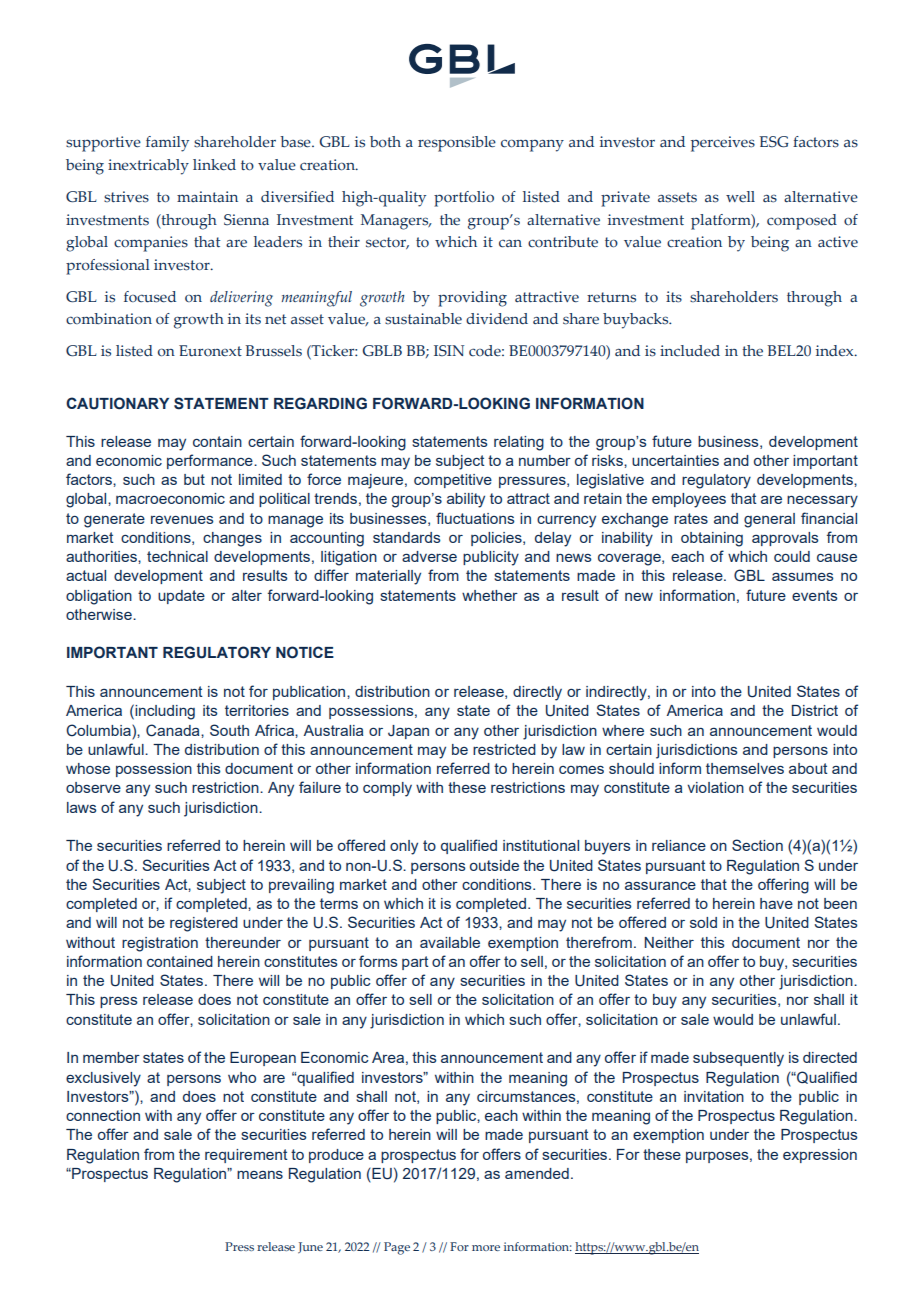  Describe the element at coordinates (148, 167) in the page. I see `inextricably` at that location.
